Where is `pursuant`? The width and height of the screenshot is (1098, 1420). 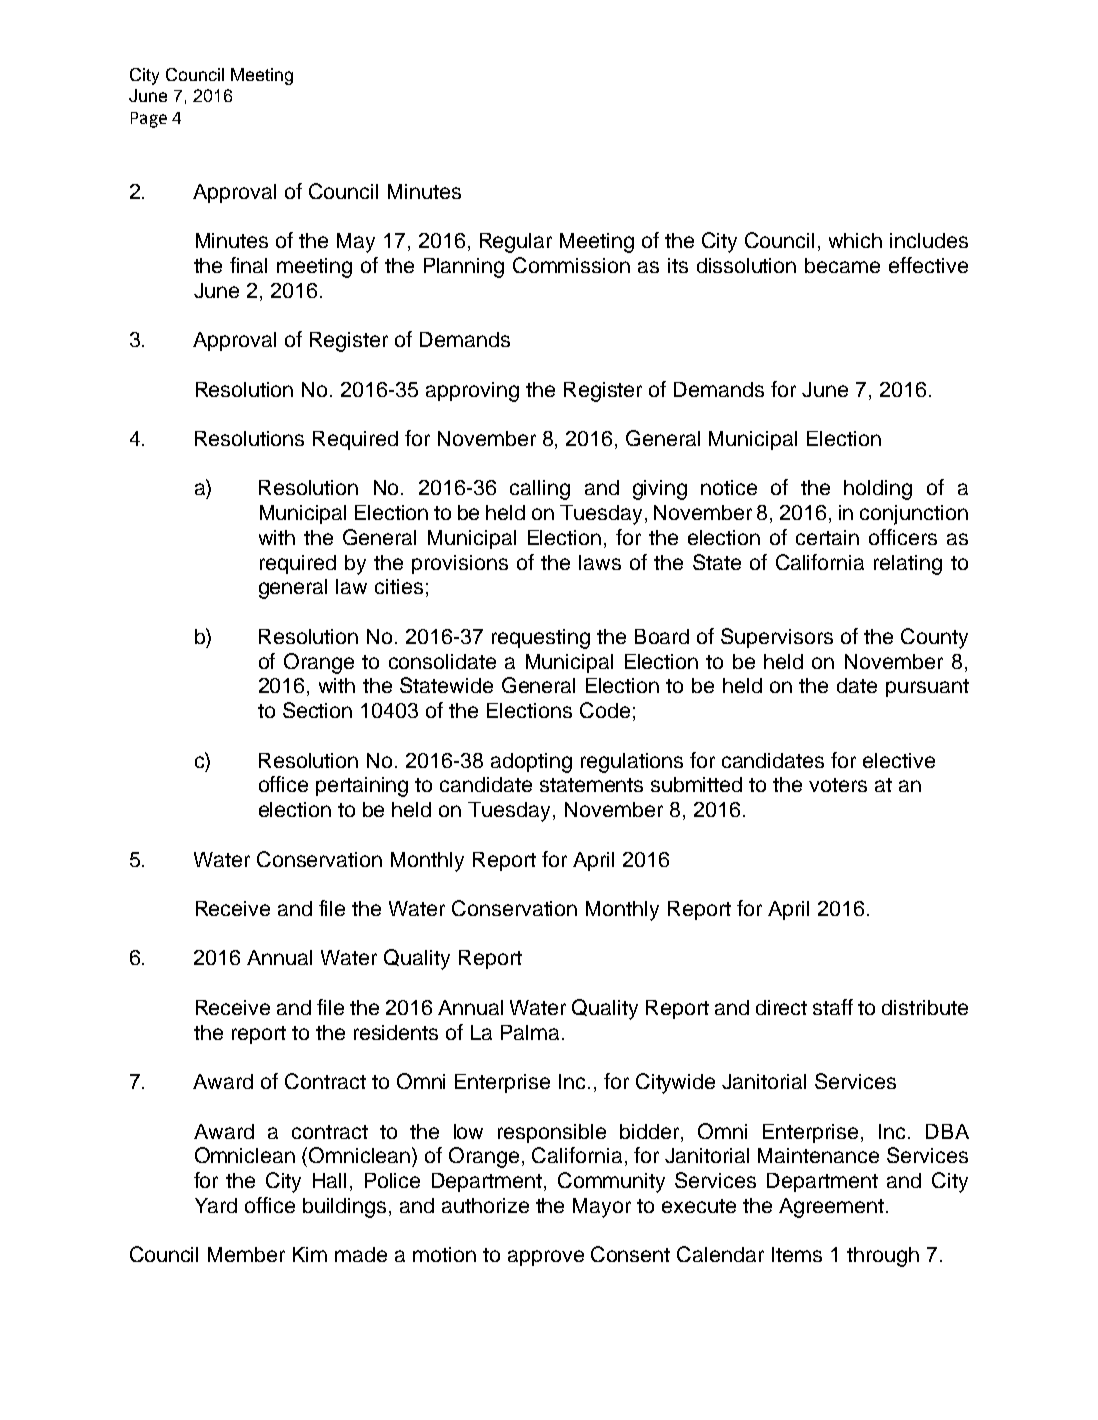 pursuant is located at coordinates (927, 688).
